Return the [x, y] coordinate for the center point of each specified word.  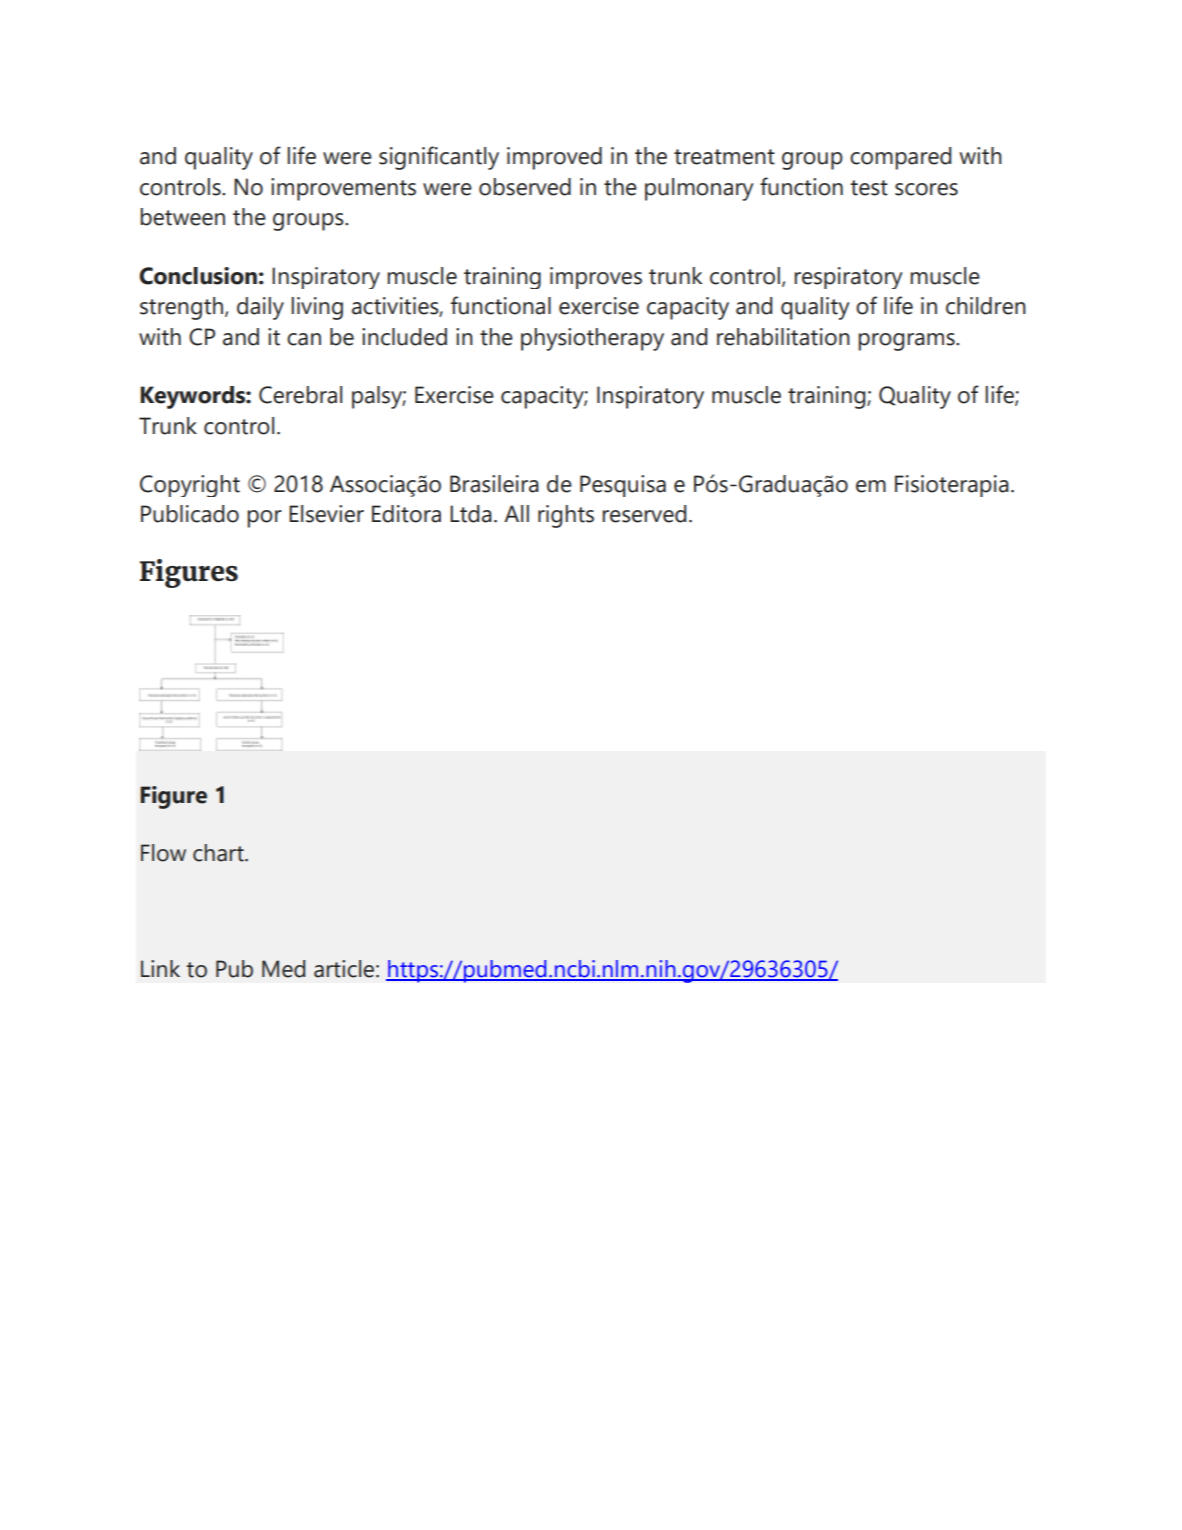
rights [566, 516]
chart [219, 853]
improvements [343, 189]
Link [160, 968]
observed [525, 187]
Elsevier [326, 514]
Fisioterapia [952, 486]
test [869, 188]
